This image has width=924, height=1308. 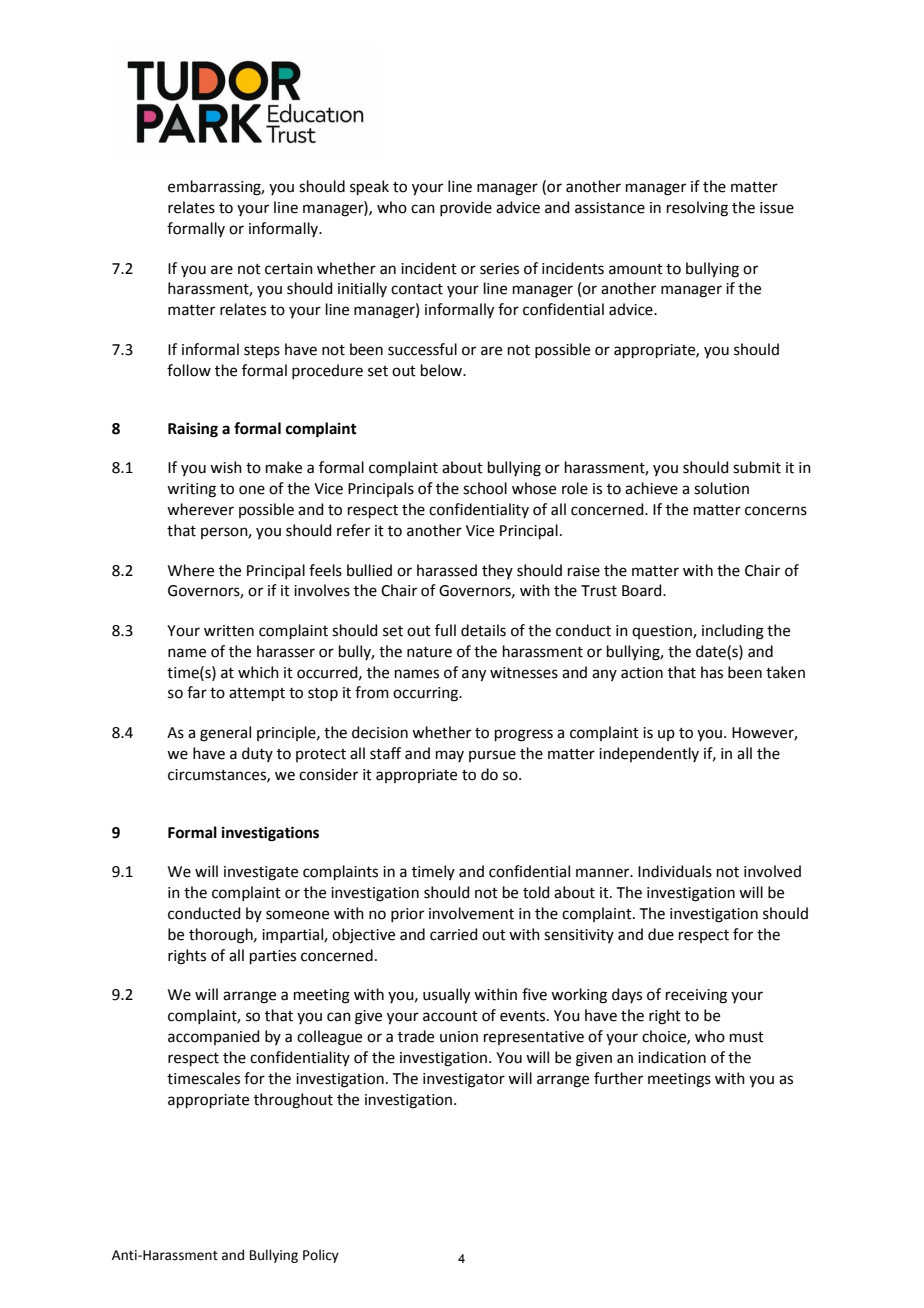 What do you see at coordinates (697, 209) in the image?
I see `resolving` at bounding box center [697, 209].
